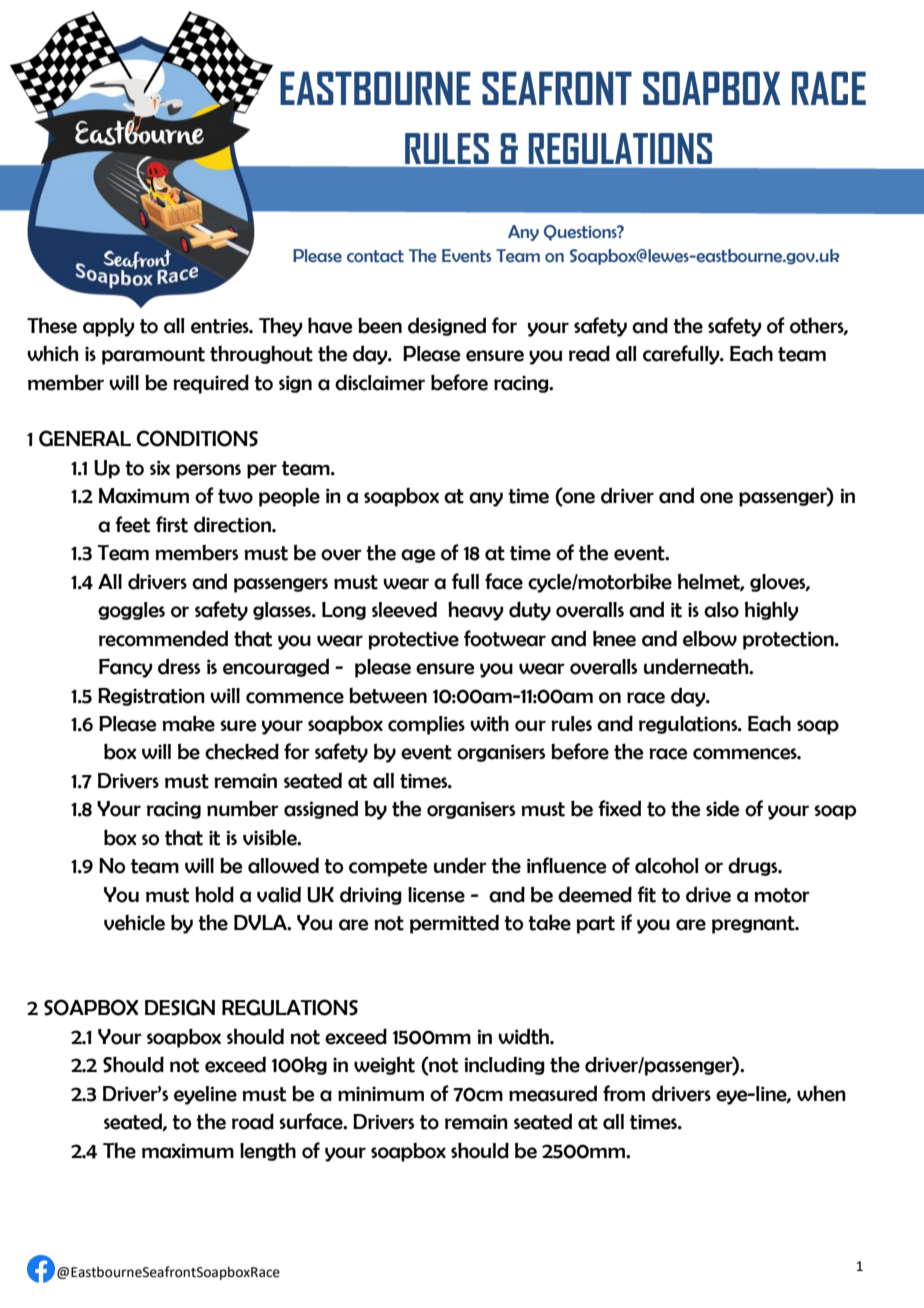 This screenshot has height=1308, width=924. What do you see at coordinates (151, 697) in the screenshot?
I see `Registration` at bounding box center [151, 697].
